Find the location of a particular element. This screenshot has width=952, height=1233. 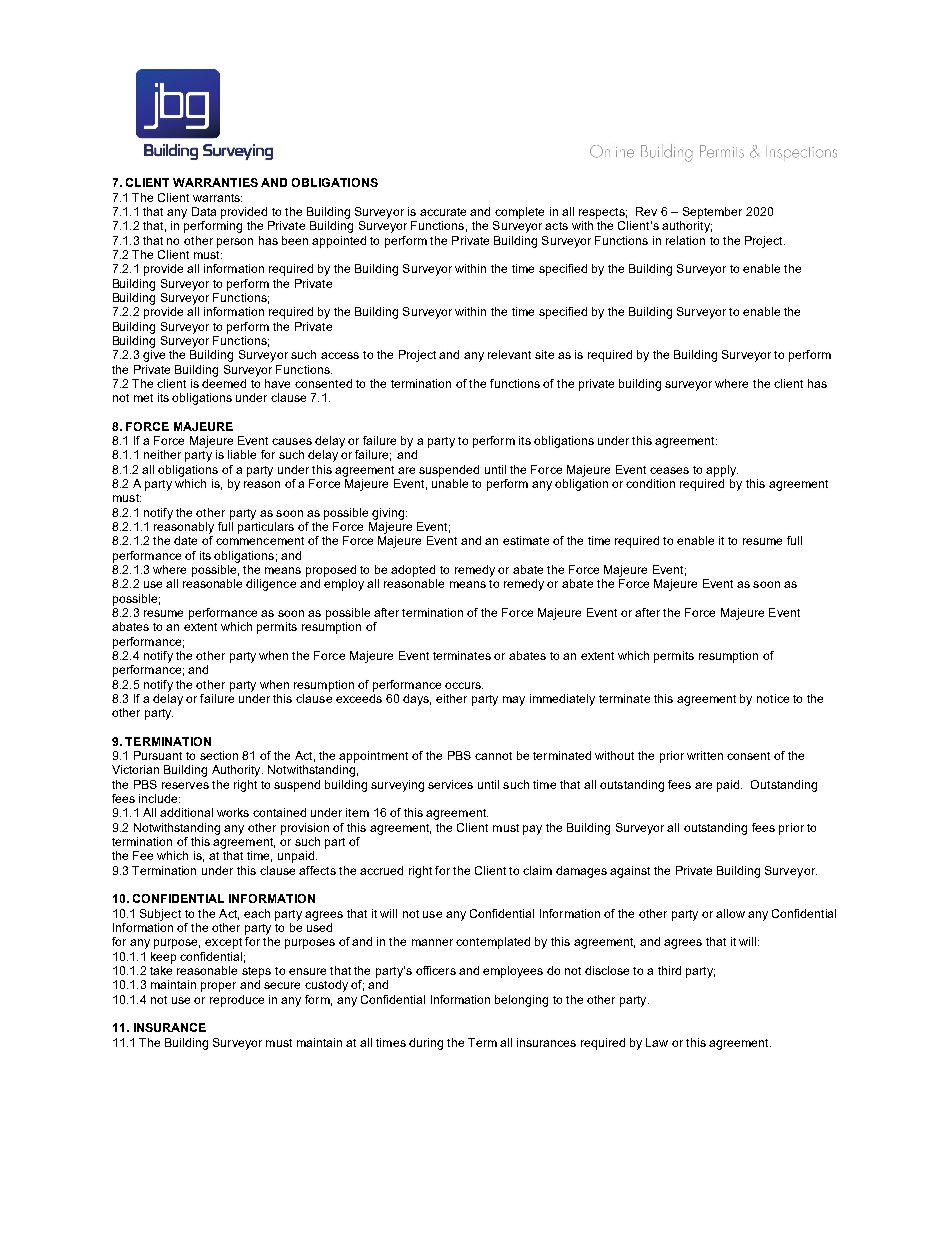

cannot is located at coordinates (493, 756).
